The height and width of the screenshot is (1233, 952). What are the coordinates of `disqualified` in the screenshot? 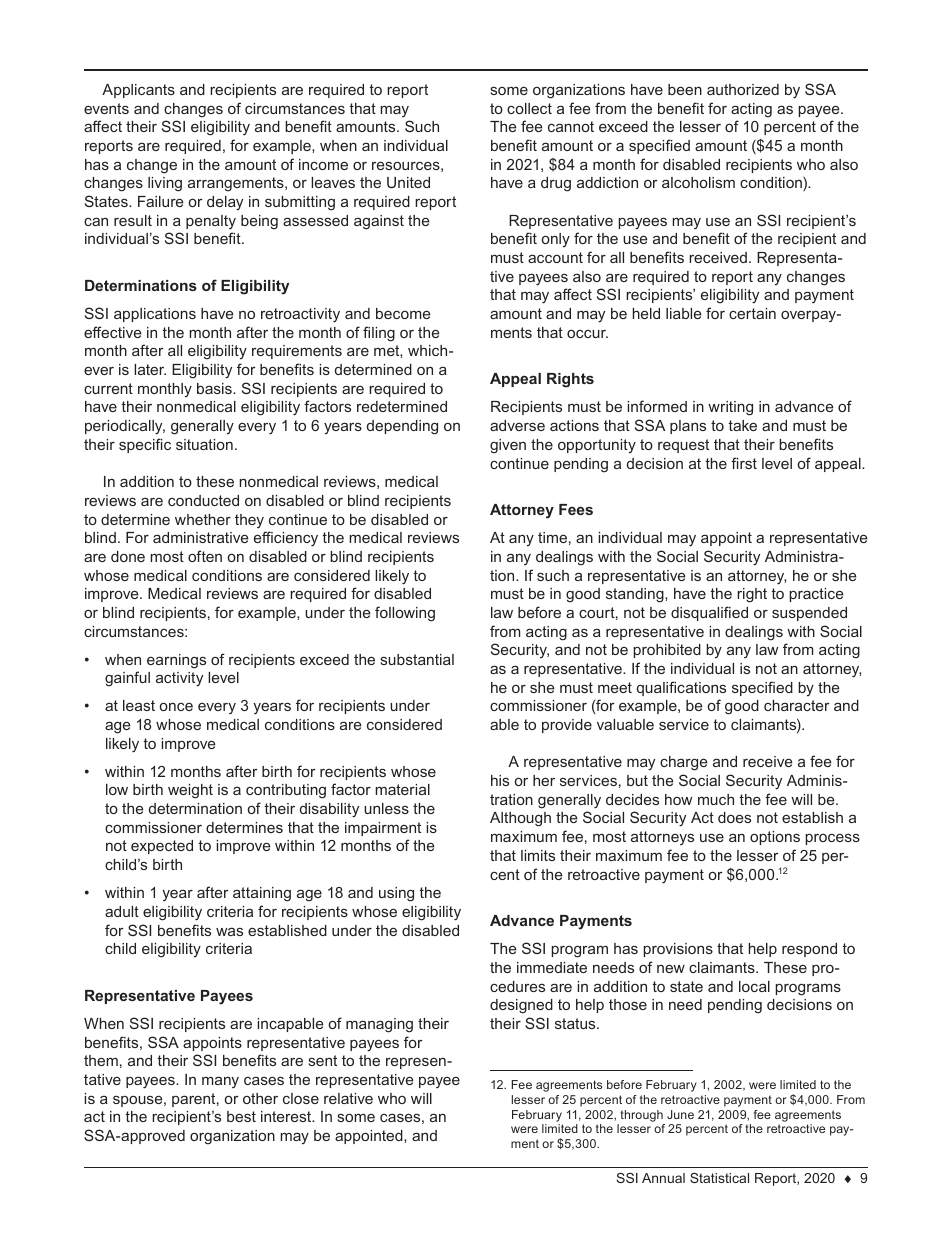 It's located at (709, 613).
